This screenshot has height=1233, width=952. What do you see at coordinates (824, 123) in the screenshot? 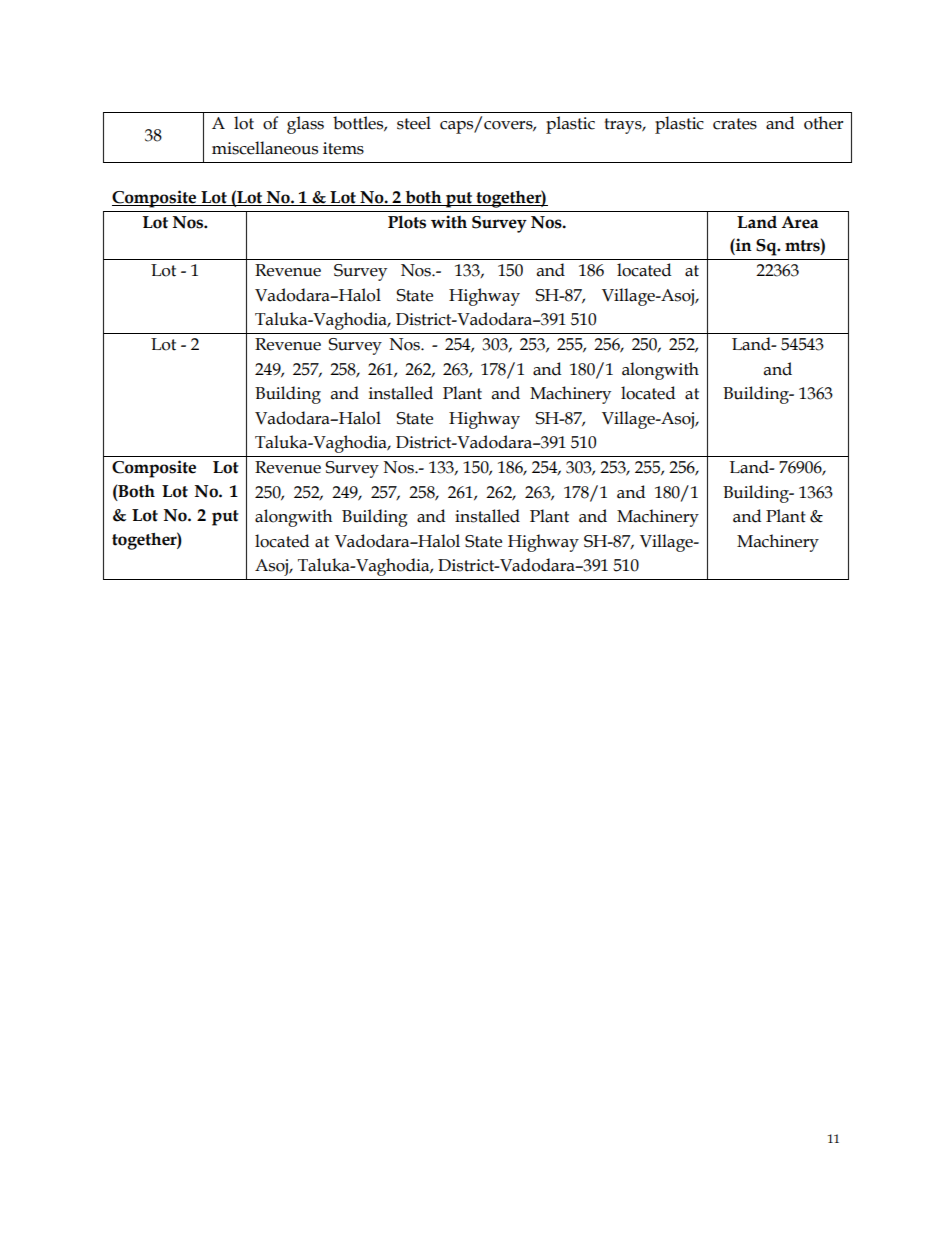
I see `other` at bounding box center [824, 123].
